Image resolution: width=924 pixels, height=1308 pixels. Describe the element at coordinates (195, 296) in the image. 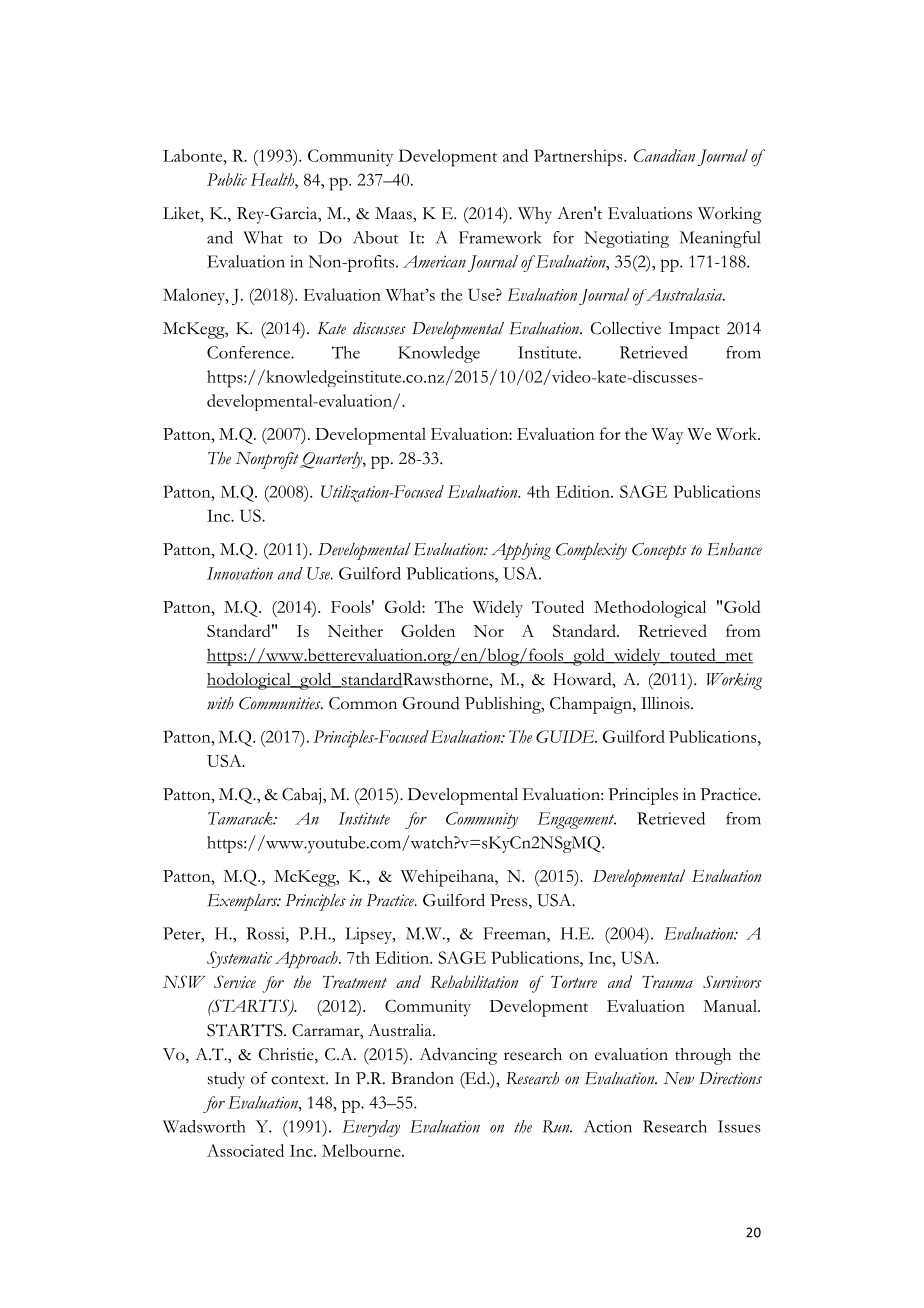

I see `Maloney` at that location.
